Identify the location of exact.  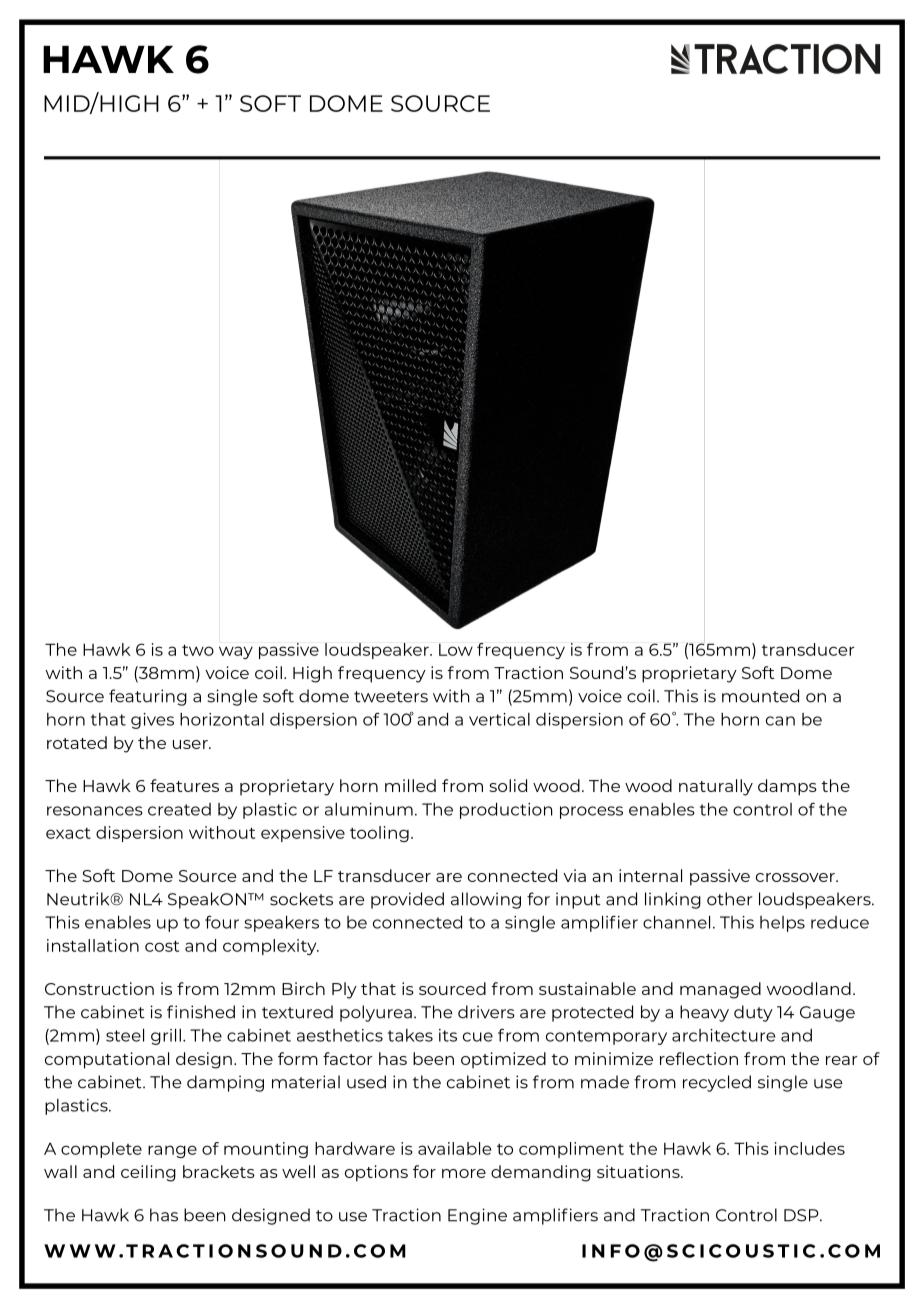
(68, 833).
